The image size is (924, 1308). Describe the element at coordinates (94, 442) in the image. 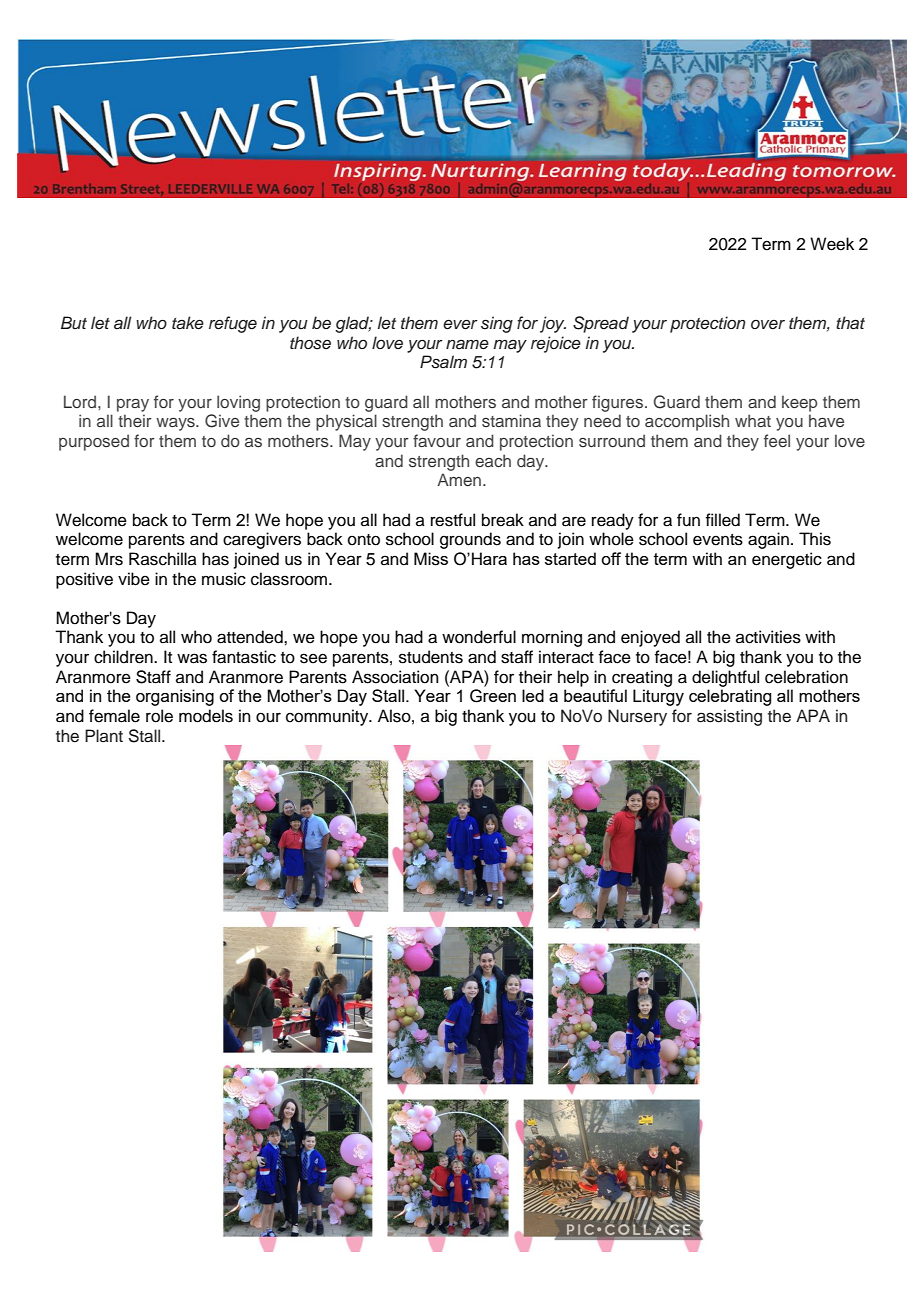

I see `purposed` at that location.
